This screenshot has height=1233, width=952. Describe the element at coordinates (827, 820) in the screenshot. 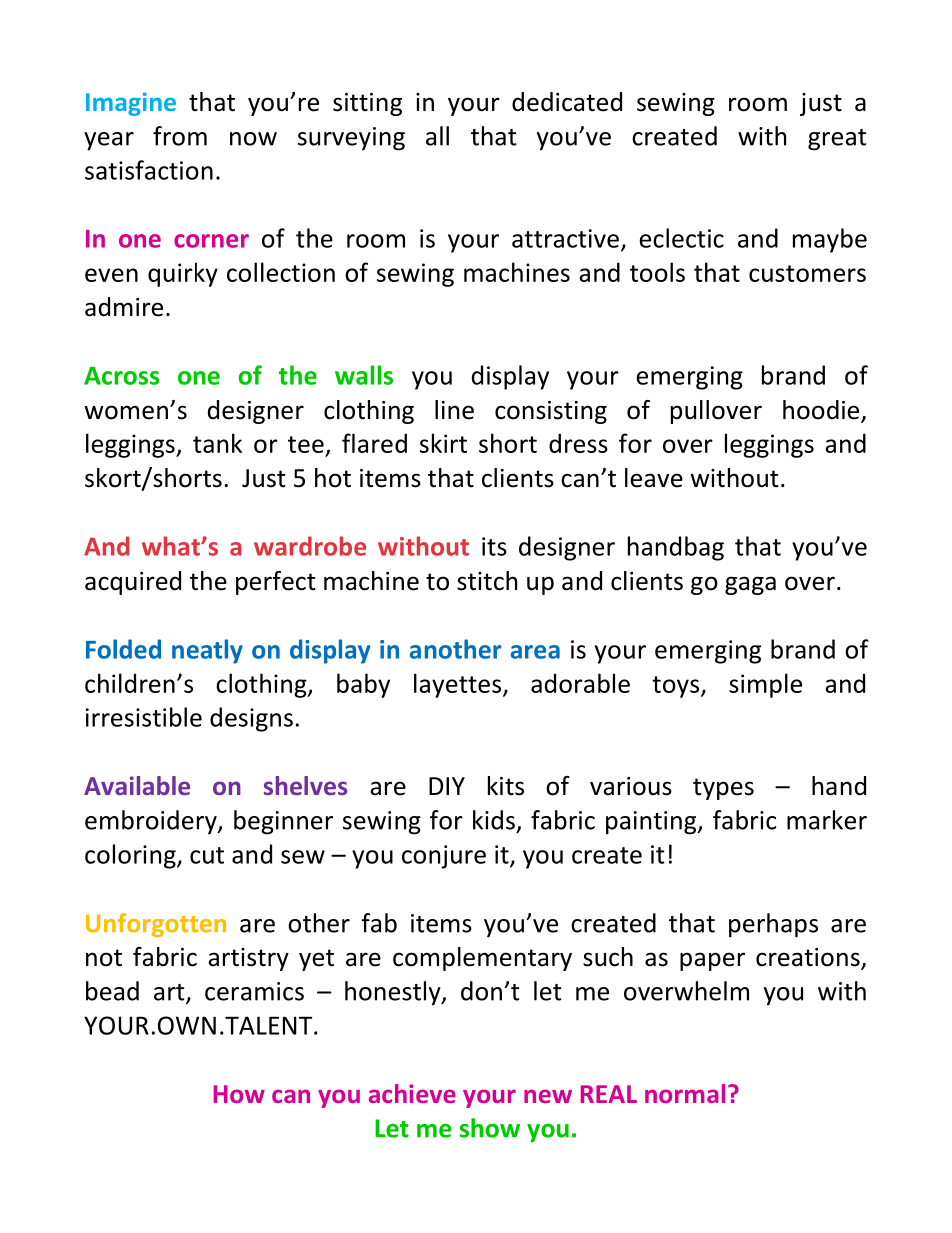

I see `marker` at that location.
